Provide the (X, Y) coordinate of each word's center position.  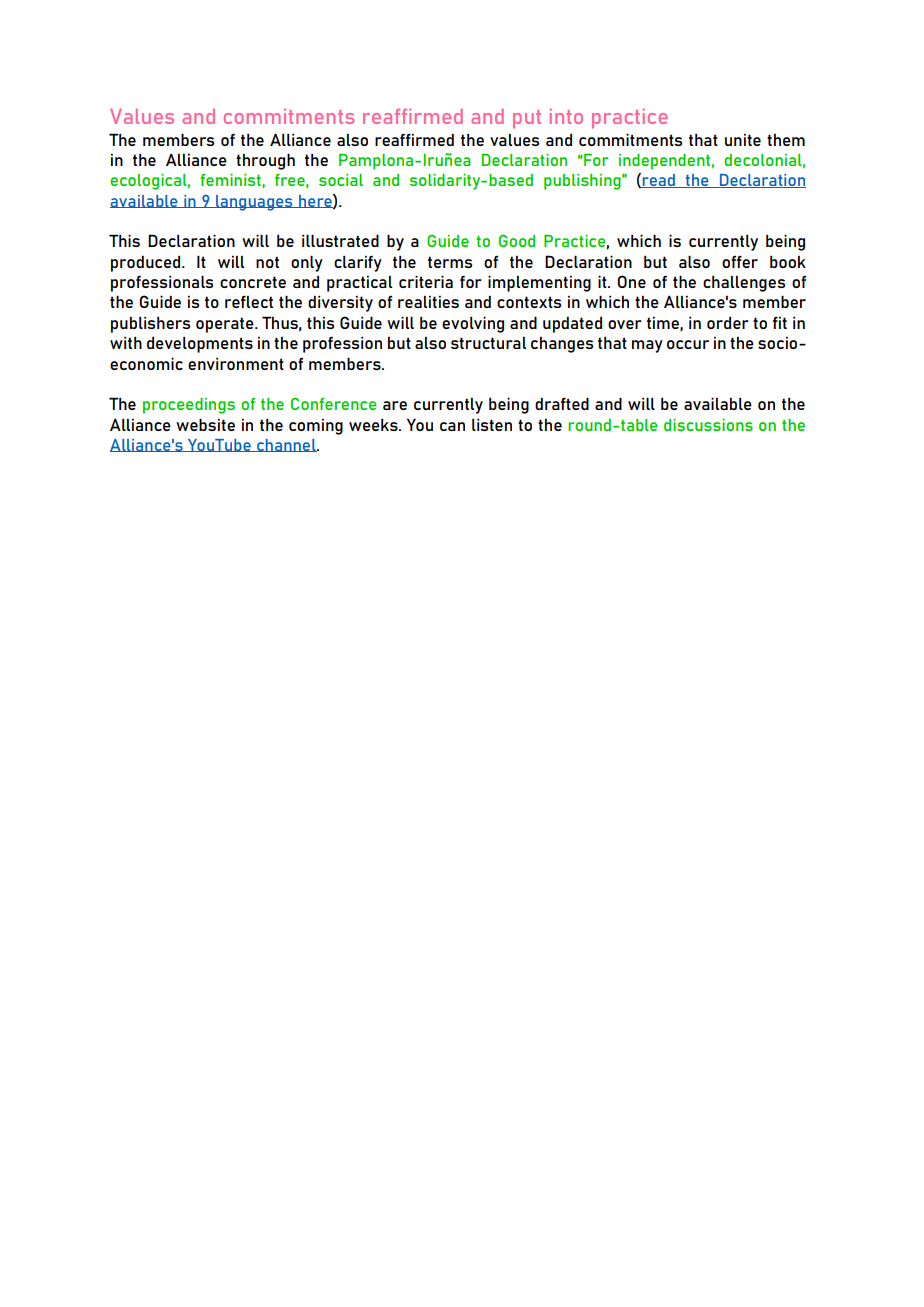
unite (743, 140)
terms (450, 262)
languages (254, 203)
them (786, 140)
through (265, 161)
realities (428, 302)
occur (688, 344)
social (341, 180)
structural (488, 343)
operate (226, 325)
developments (200, 345)
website (205, 424)
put (527, 119)
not (267, 262)
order (728, 323)
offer (740, 261)
